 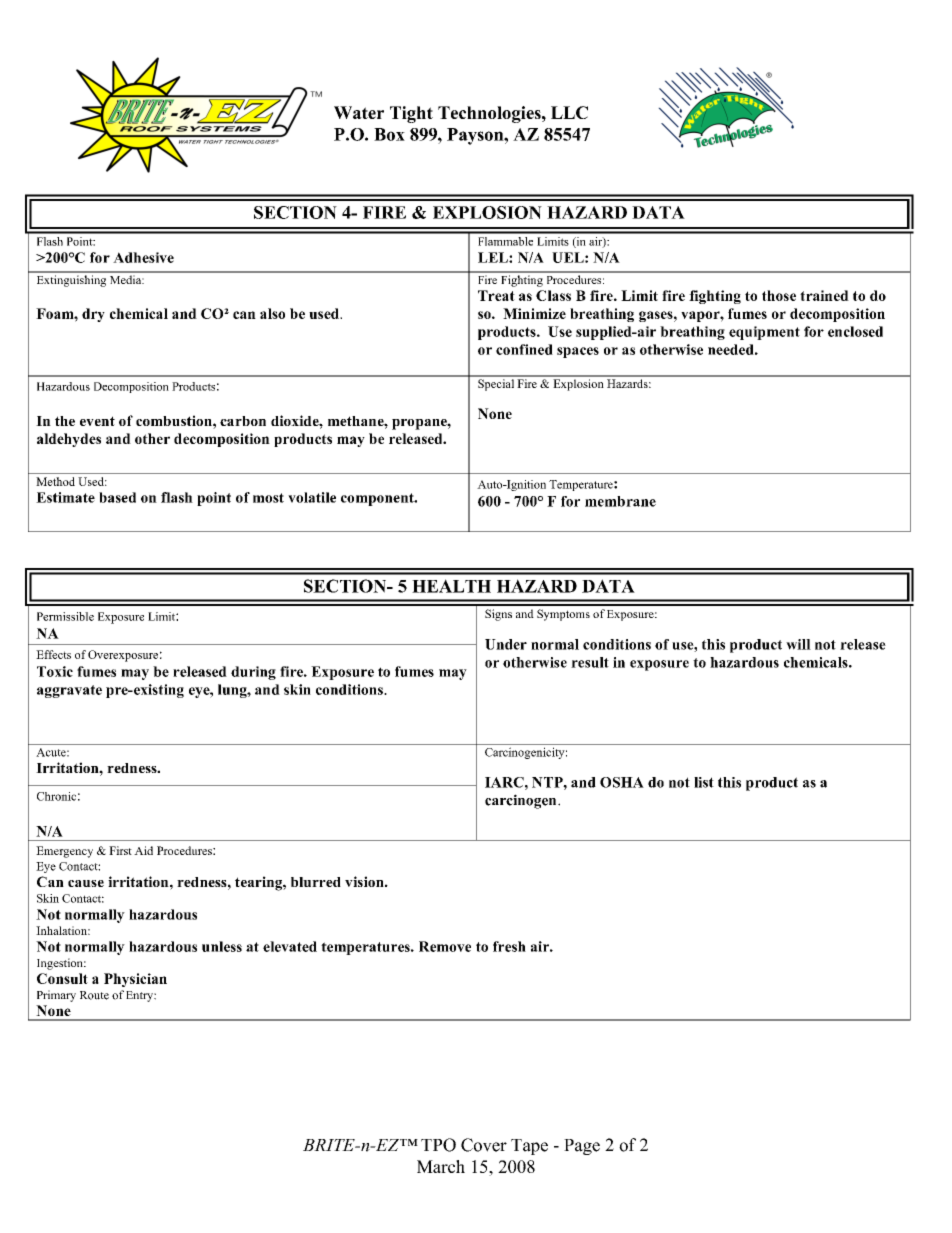 What do you see at coordinates (506, 644) in the screenshot?
I see `Under` at bounding box center [506, 644].
